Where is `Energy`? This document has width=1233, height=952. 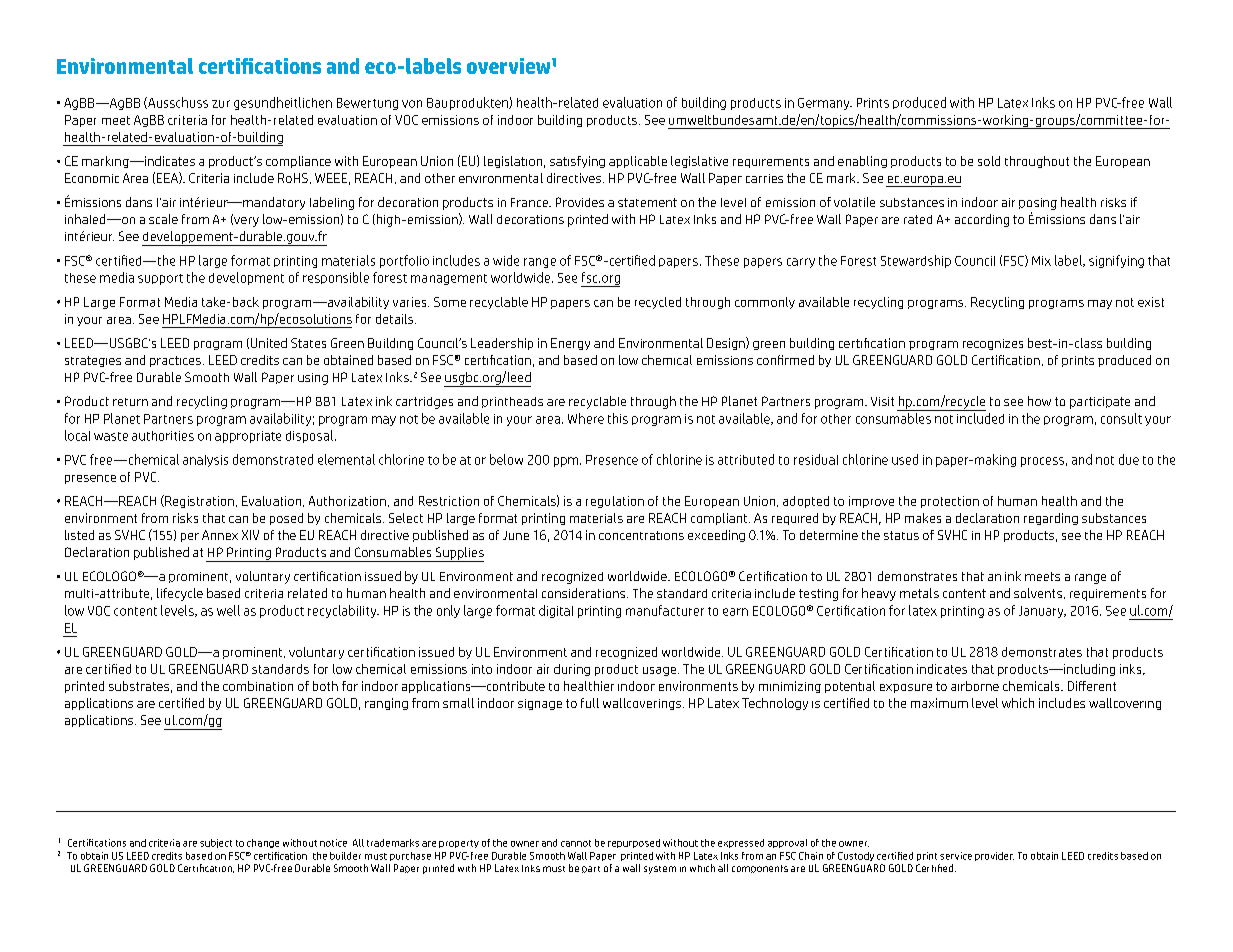
Energy is located at coordinates (570, 344).
